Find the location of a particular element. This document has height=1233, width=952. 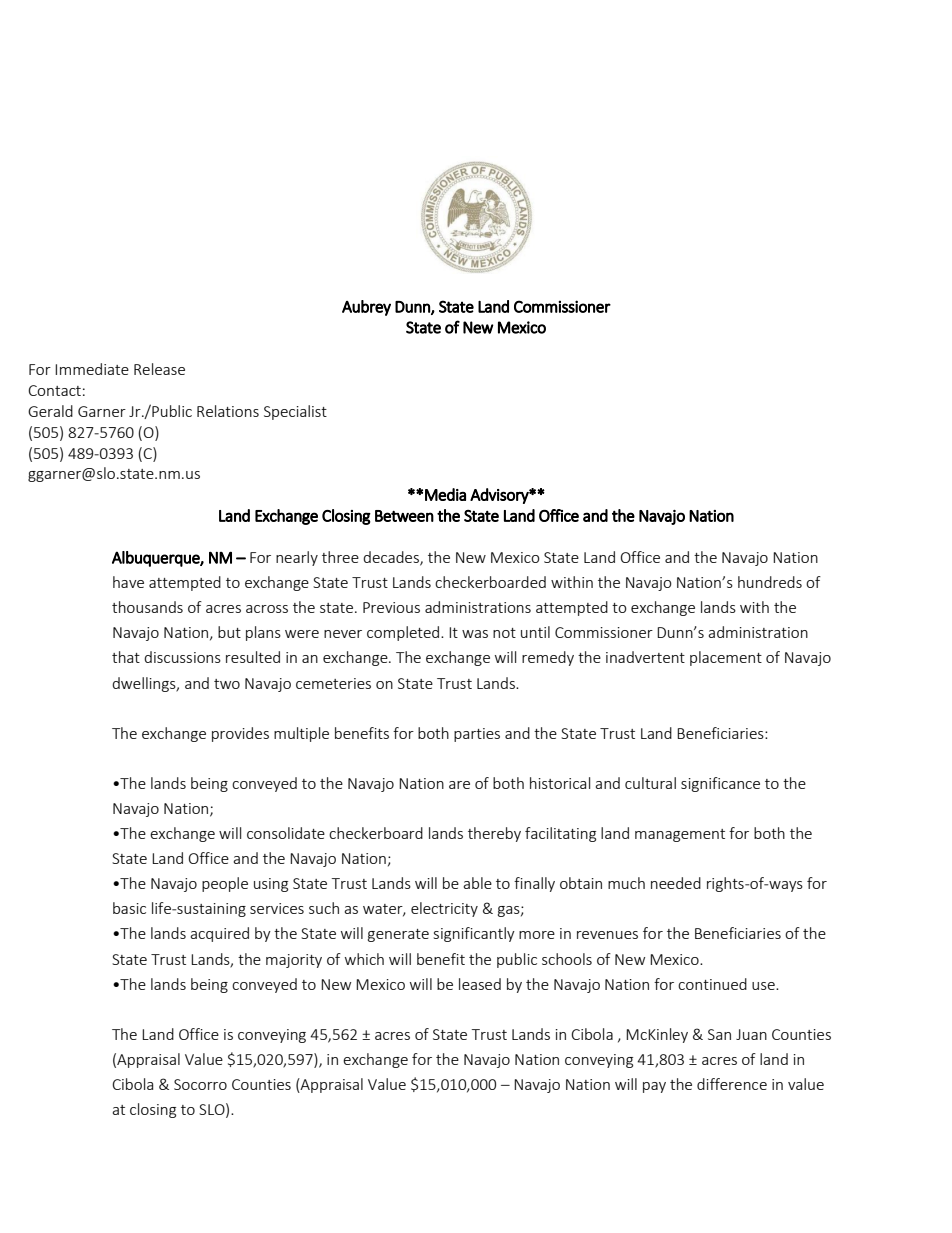

decades is located at coordinates (392, 558).
